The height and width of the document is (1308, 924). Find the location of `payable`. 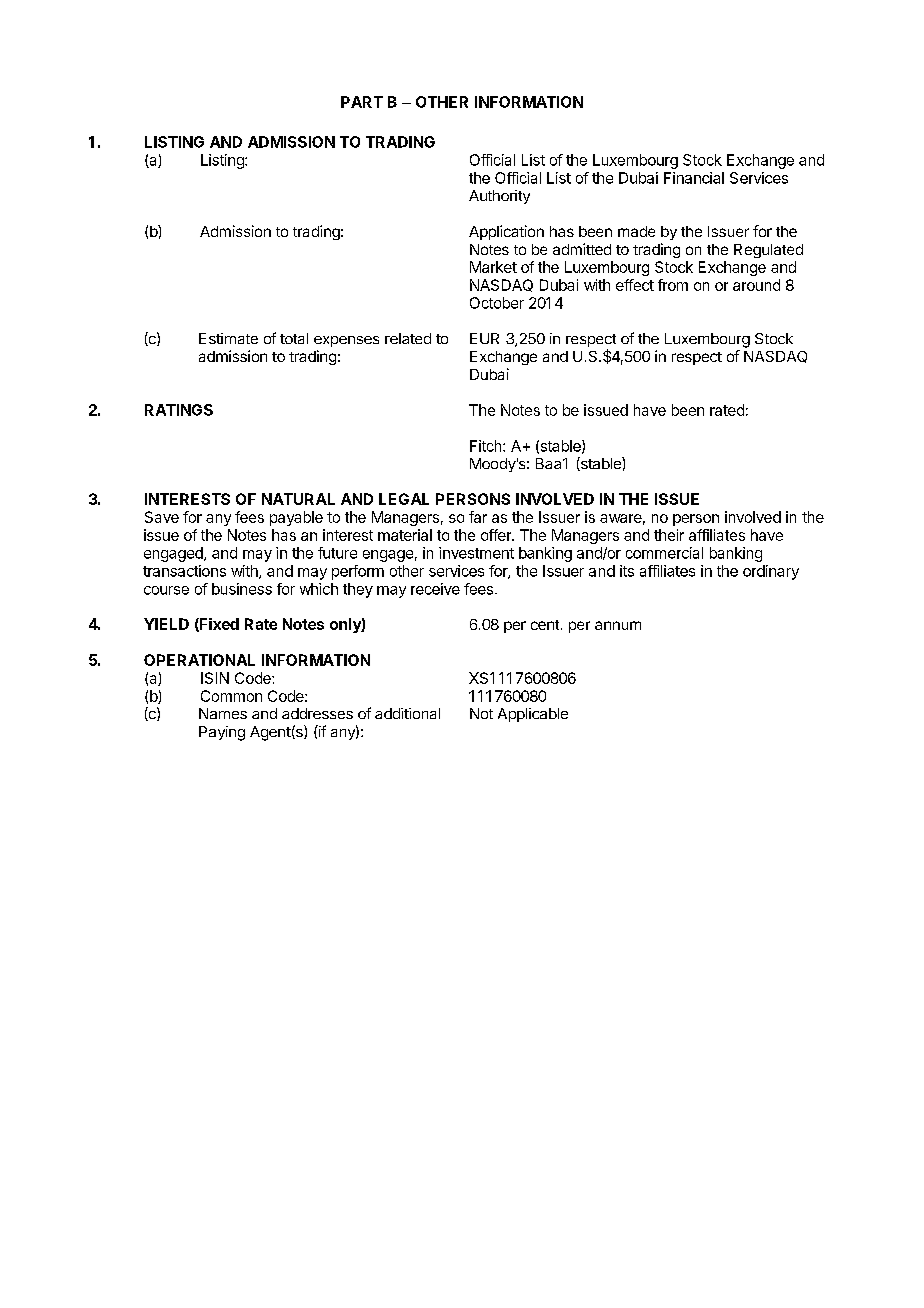

payable is located at coordinates (296, 518).
